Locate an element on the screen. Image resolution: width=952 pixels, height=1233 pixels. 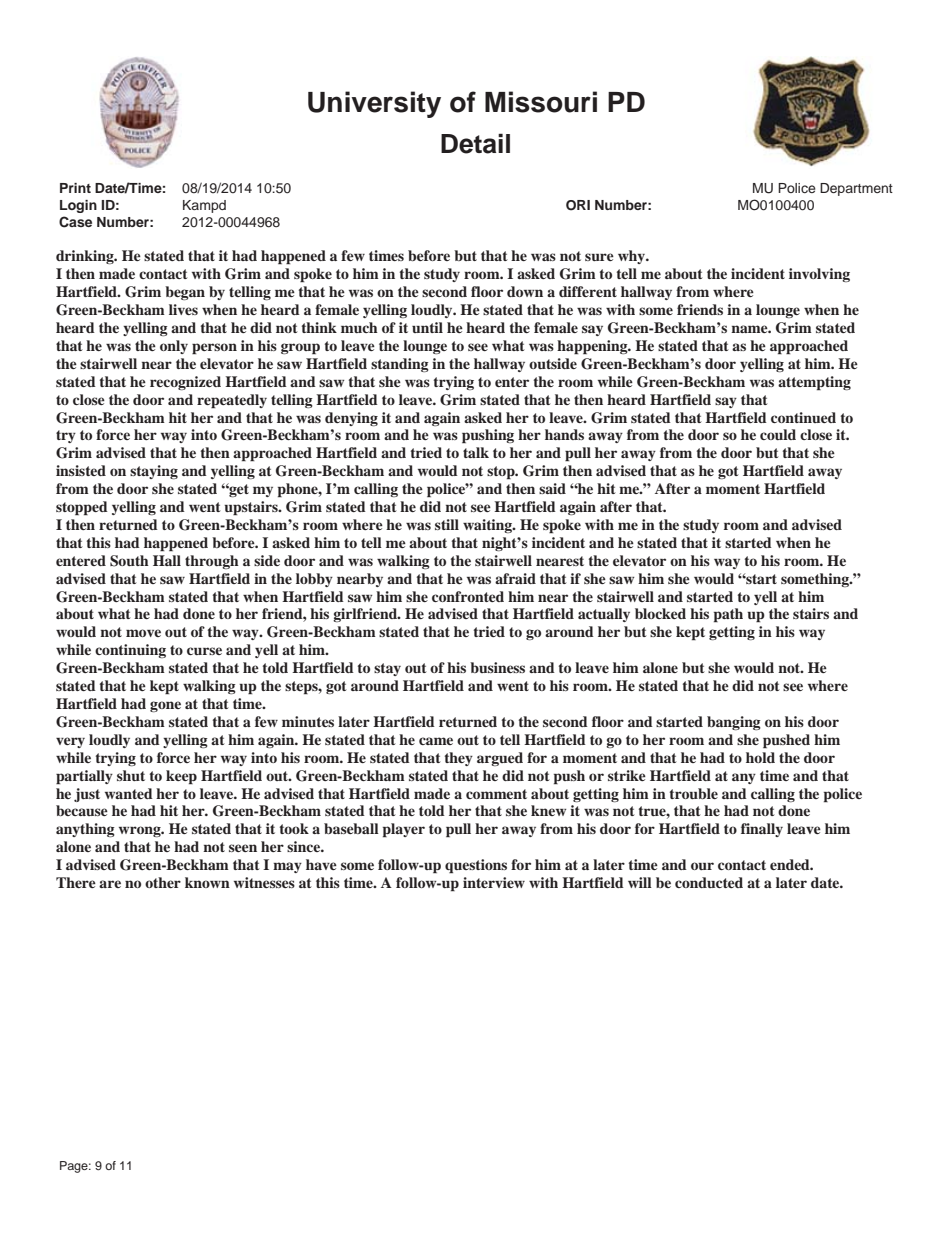
began is located at coordinates (185, 293).
